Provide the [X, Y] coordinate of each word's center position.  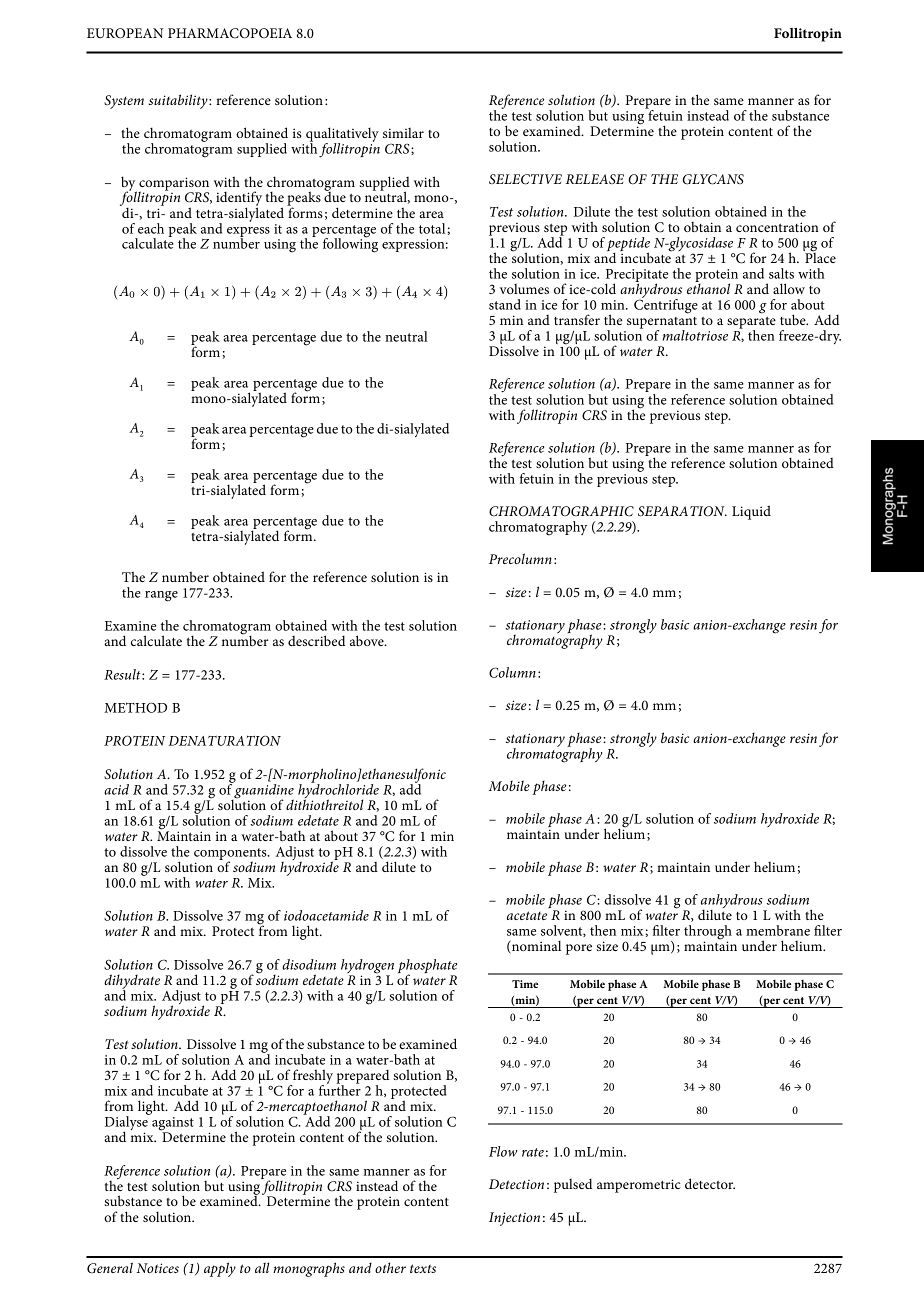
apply [220, 1269]
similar [403, 133]
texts [423, 1268]
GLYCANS [713, 179]
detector [710, 1183]
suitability [179, 101]
